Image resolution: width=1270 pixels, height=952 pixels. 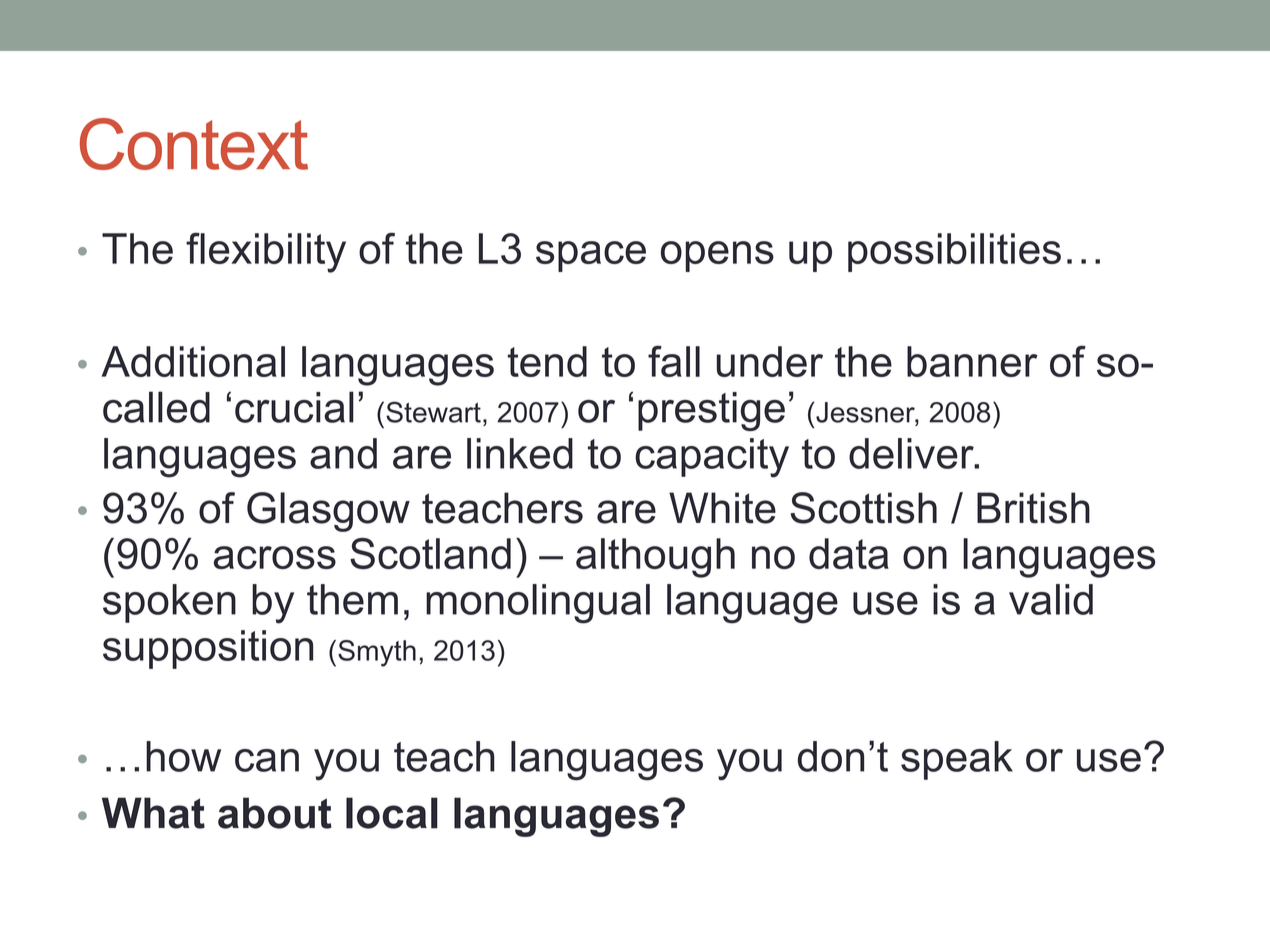 I want to click on Glasgow, so click(x=328, y=512).
